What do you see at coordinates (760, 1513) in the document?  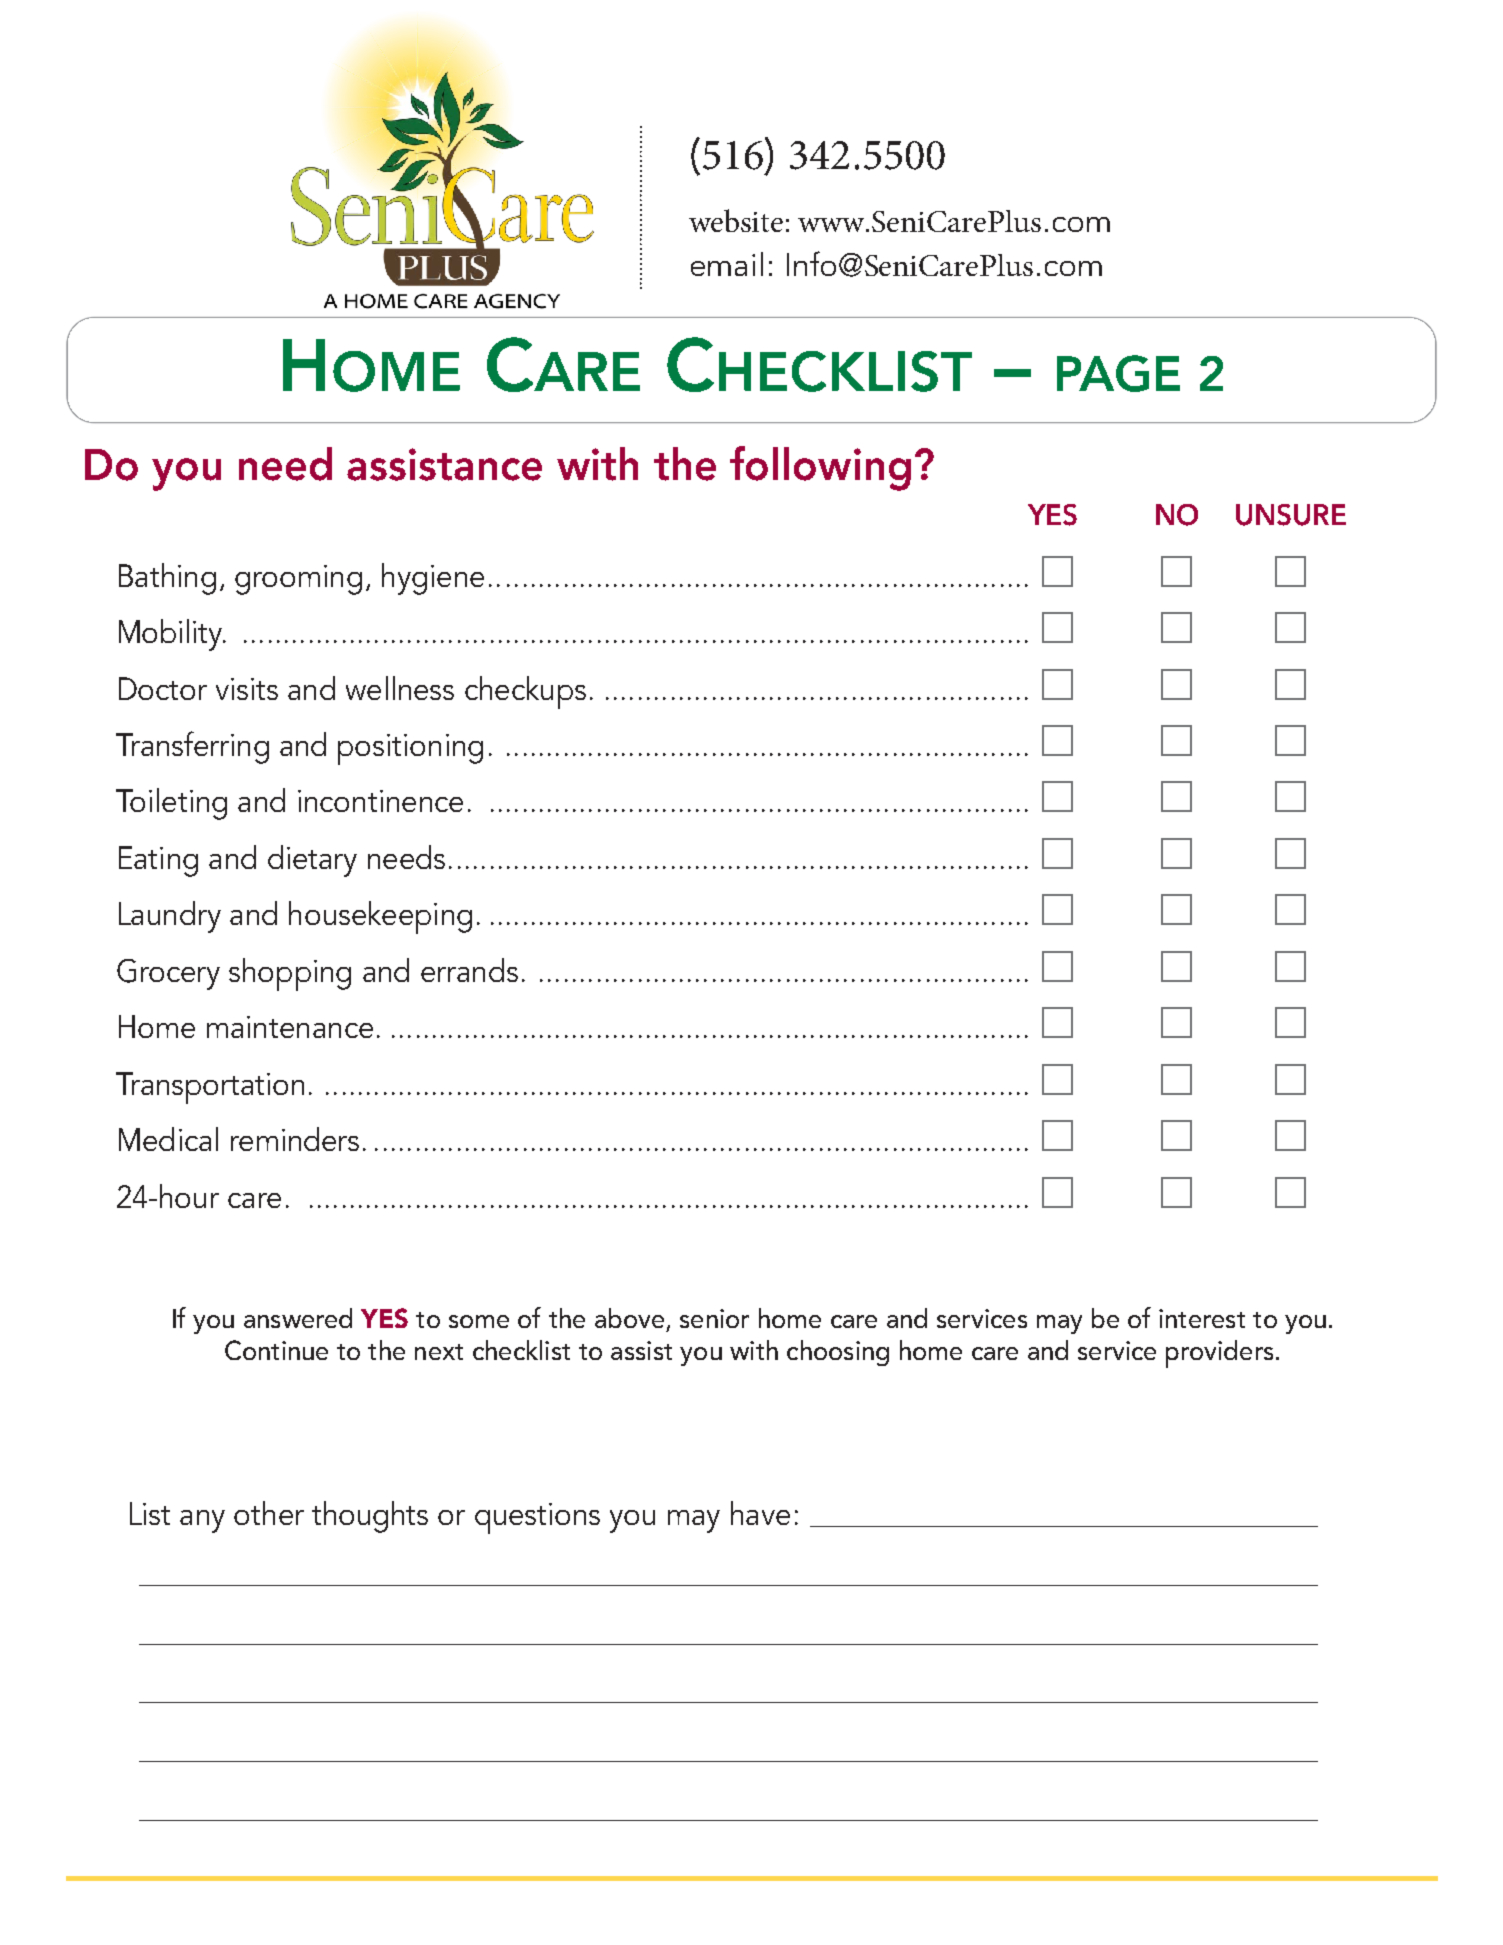 I see `have` at bounding box center [760, 1513].
